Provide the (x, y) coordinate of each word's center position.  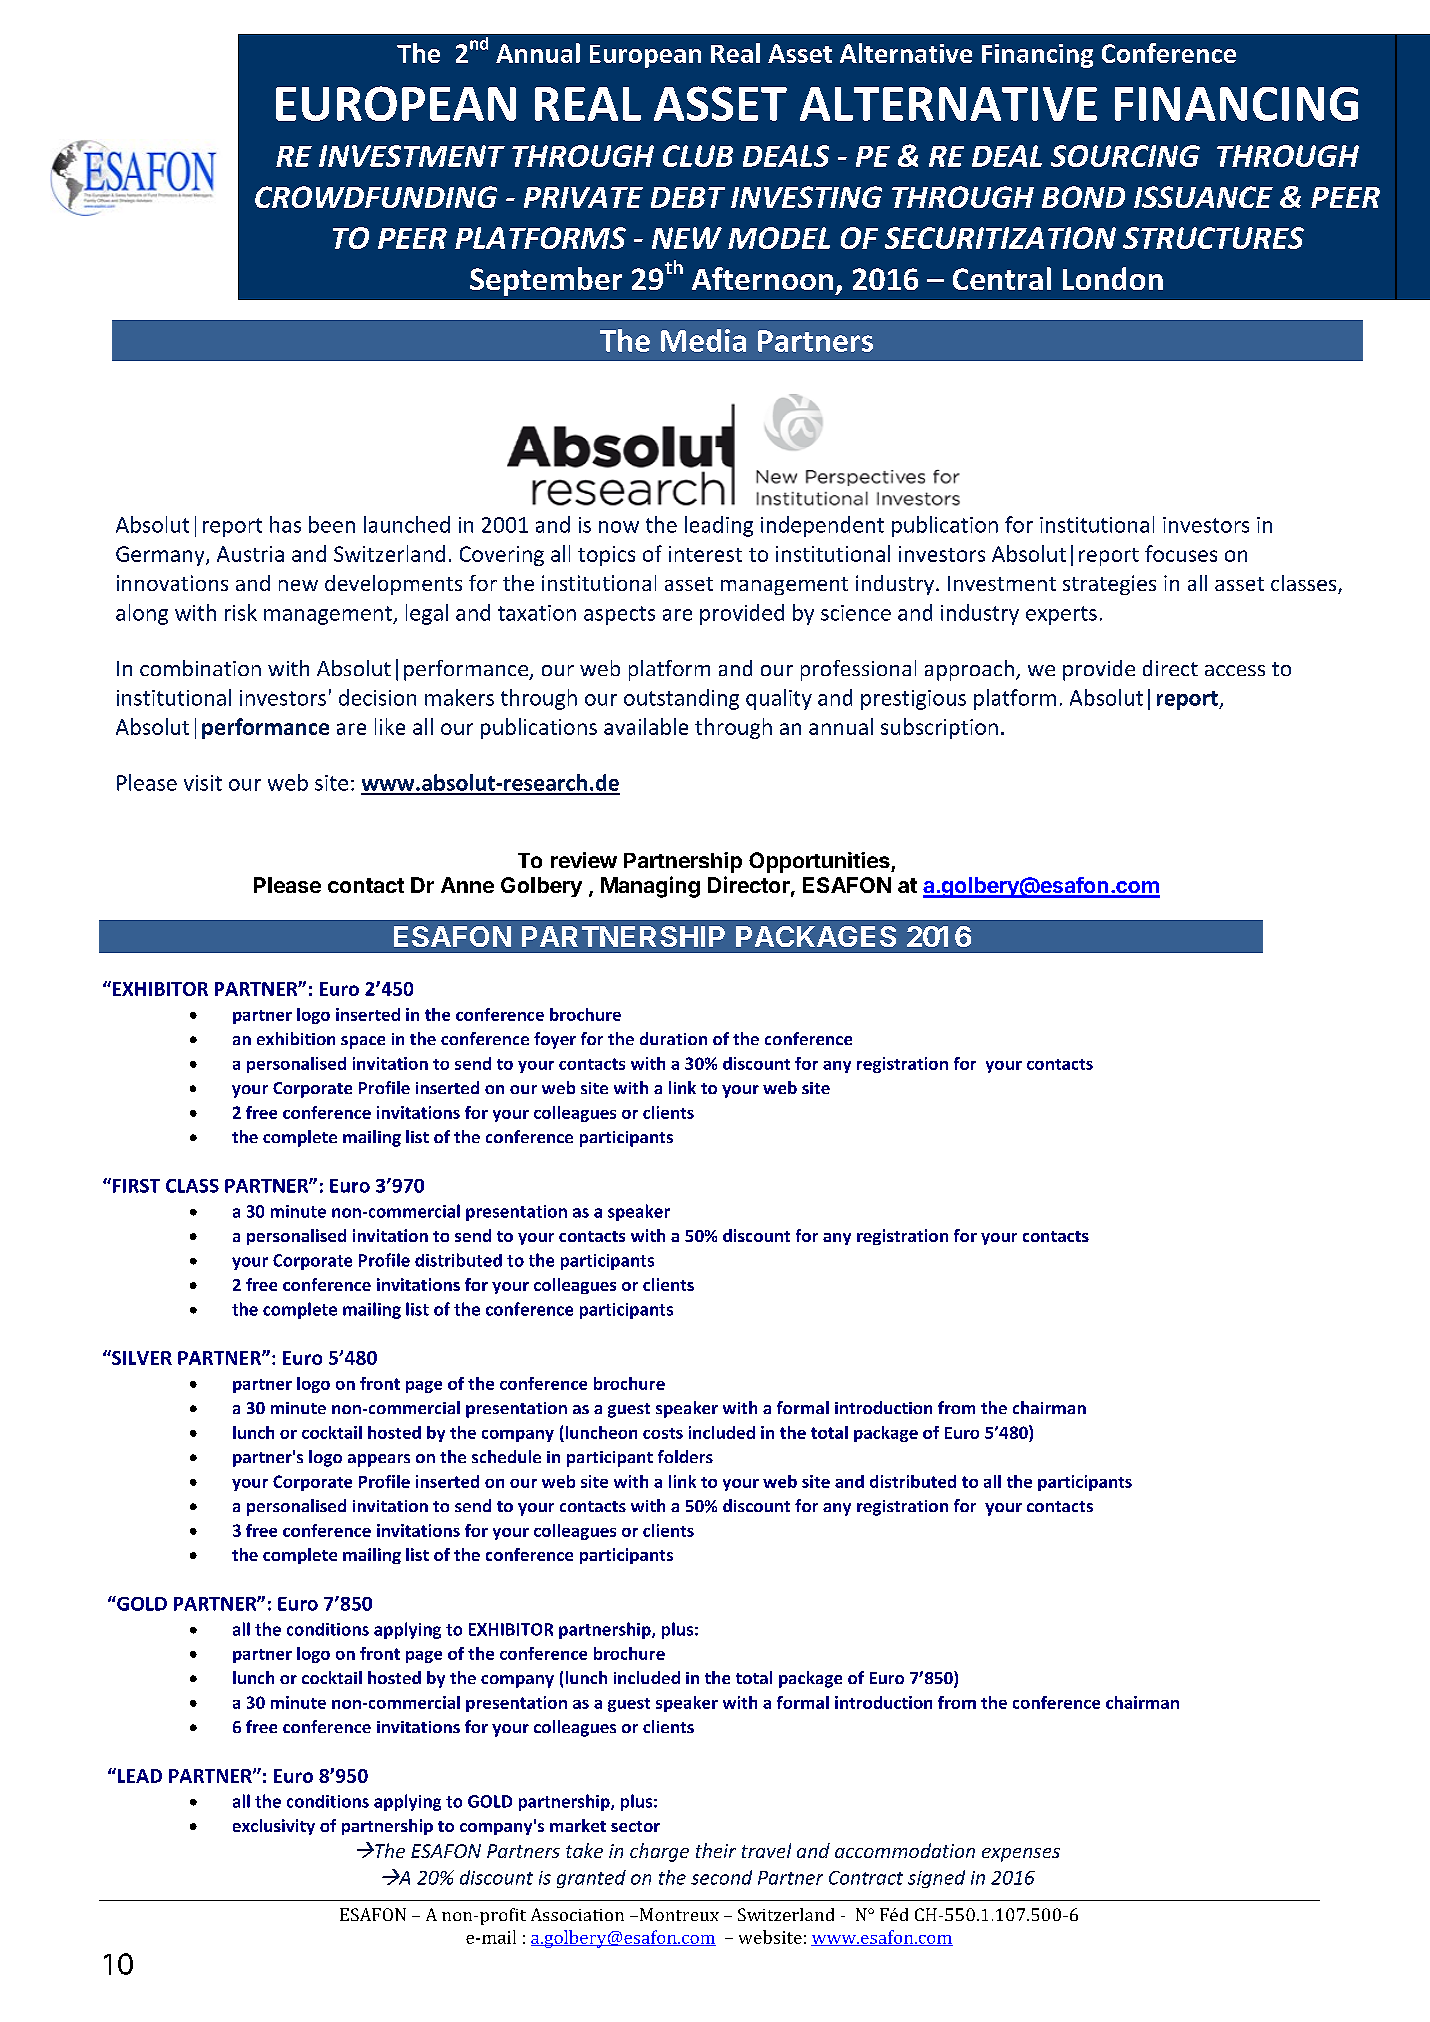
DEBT (688, 197)
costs (663, 1433)
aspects (619, 615)
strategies (1109, 585)
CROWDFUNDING (376, 197)
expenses (1021, 1855)
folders (685, 1456)
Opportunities (820, 862)
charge (659, 1852)
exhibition (296, 1038)
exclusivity (274, 1827)
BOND (1083, 197)
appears (379, 1460)
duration (673, 1038)
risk (241, 612)
